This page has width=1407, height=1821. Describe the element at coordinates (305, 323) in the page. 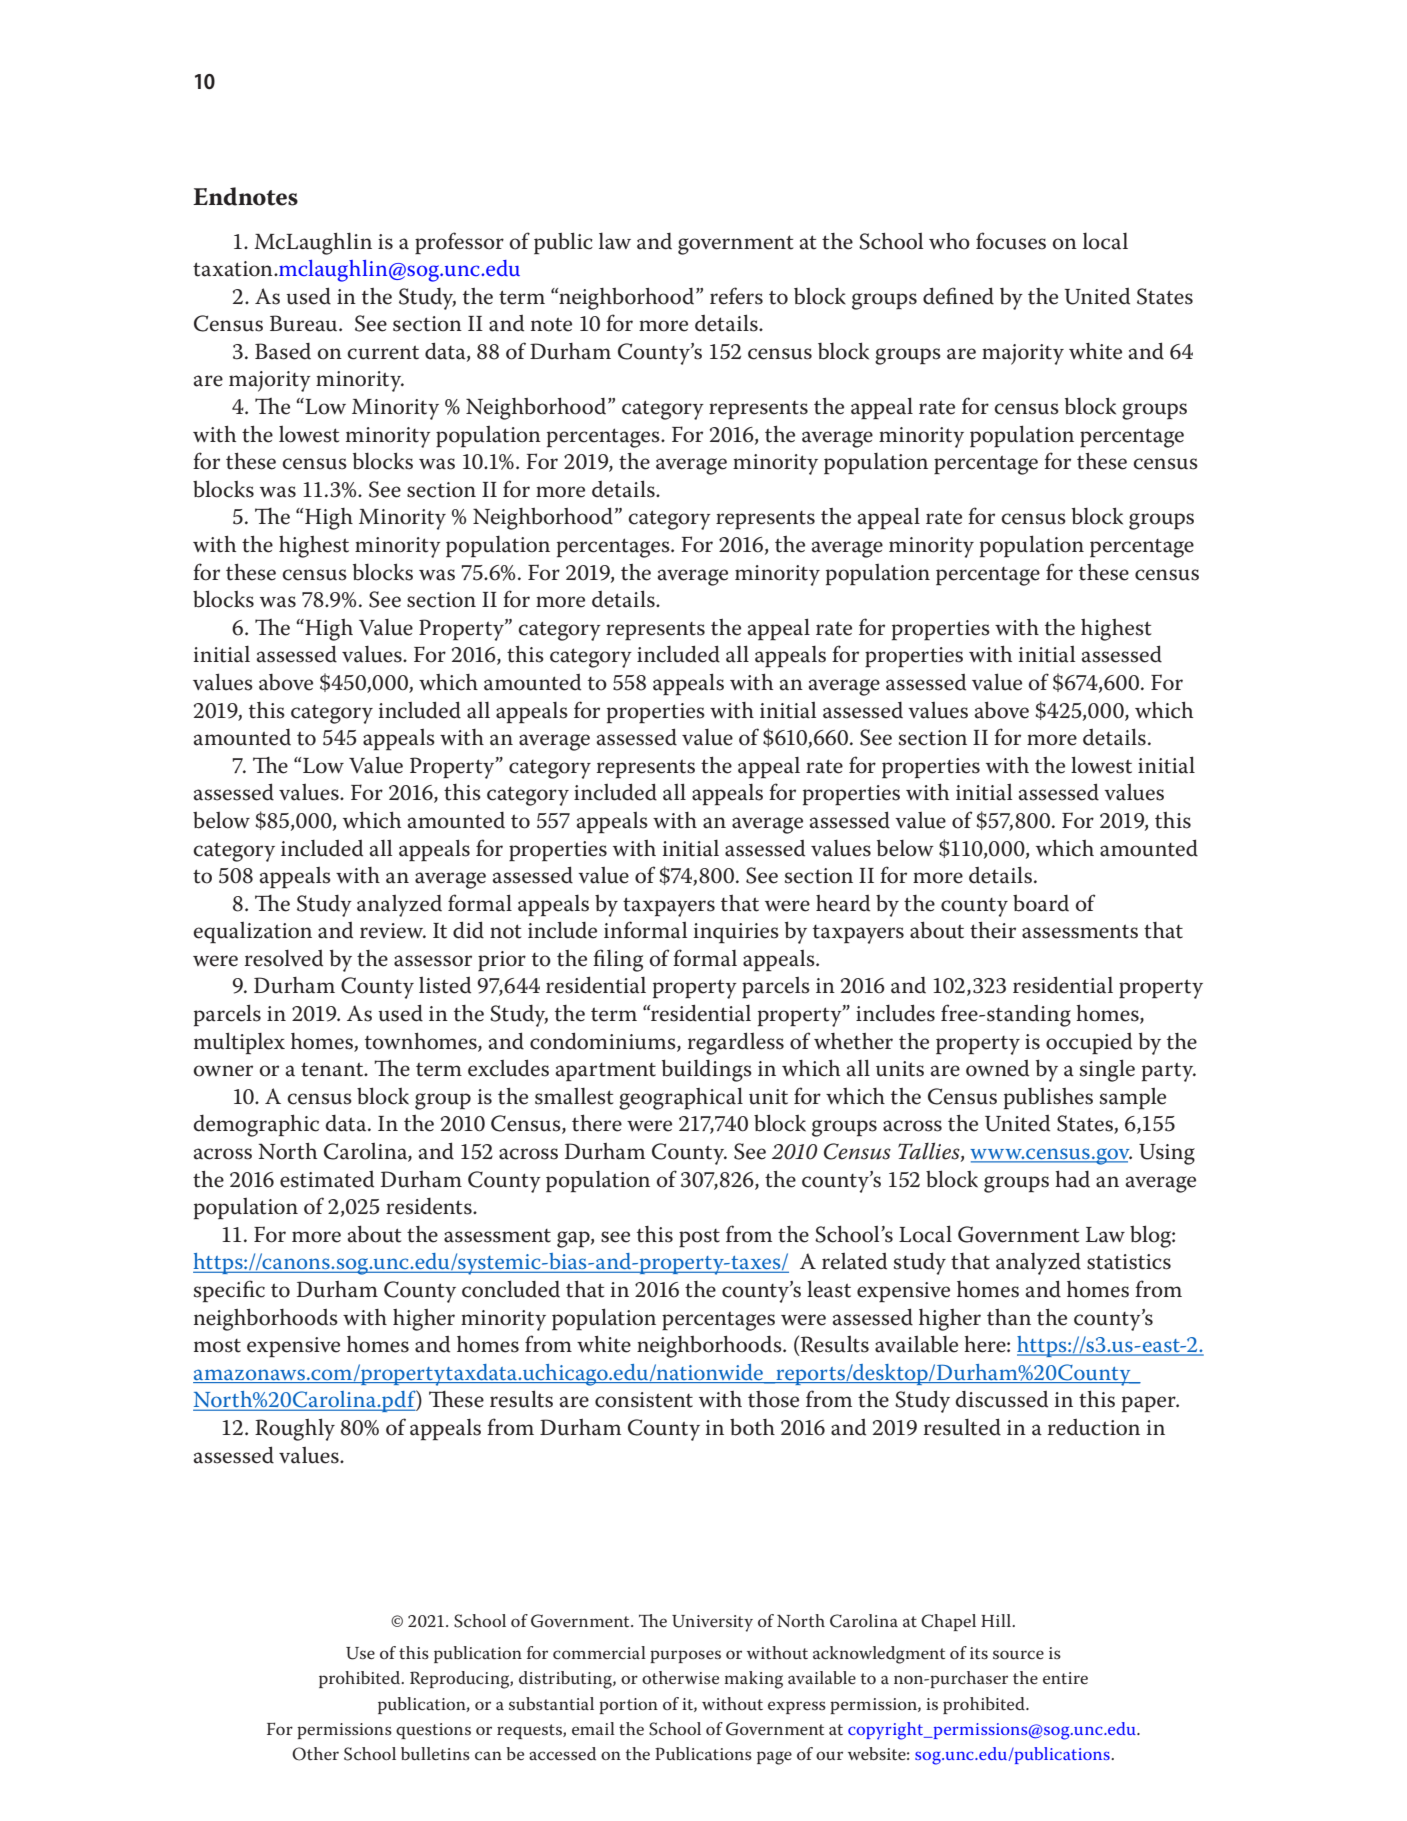

I see `Bureau` at that location.
